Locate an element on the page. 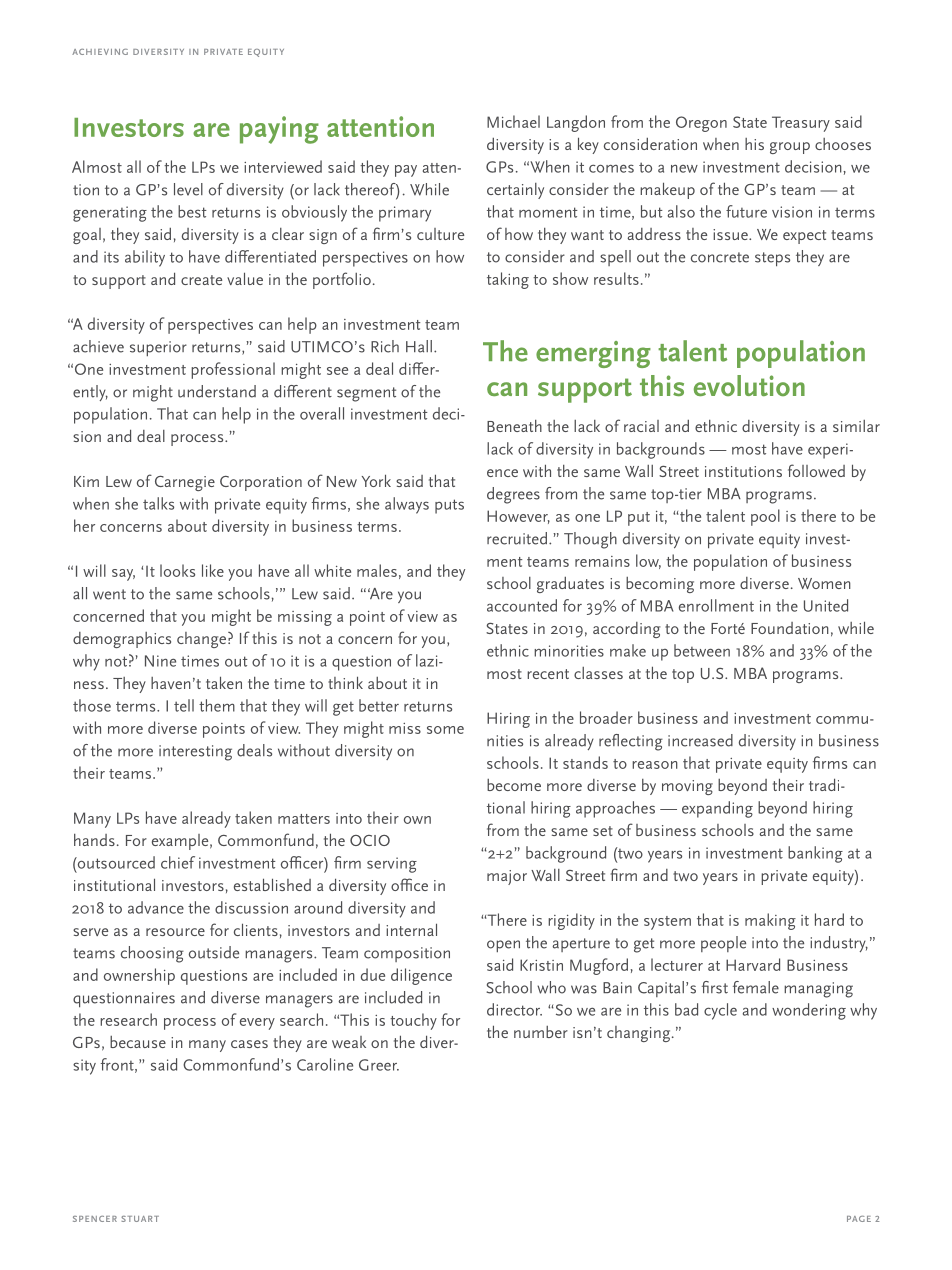 The width and height of the page is (952, 1270). level is located at coordinates (188, 189).
